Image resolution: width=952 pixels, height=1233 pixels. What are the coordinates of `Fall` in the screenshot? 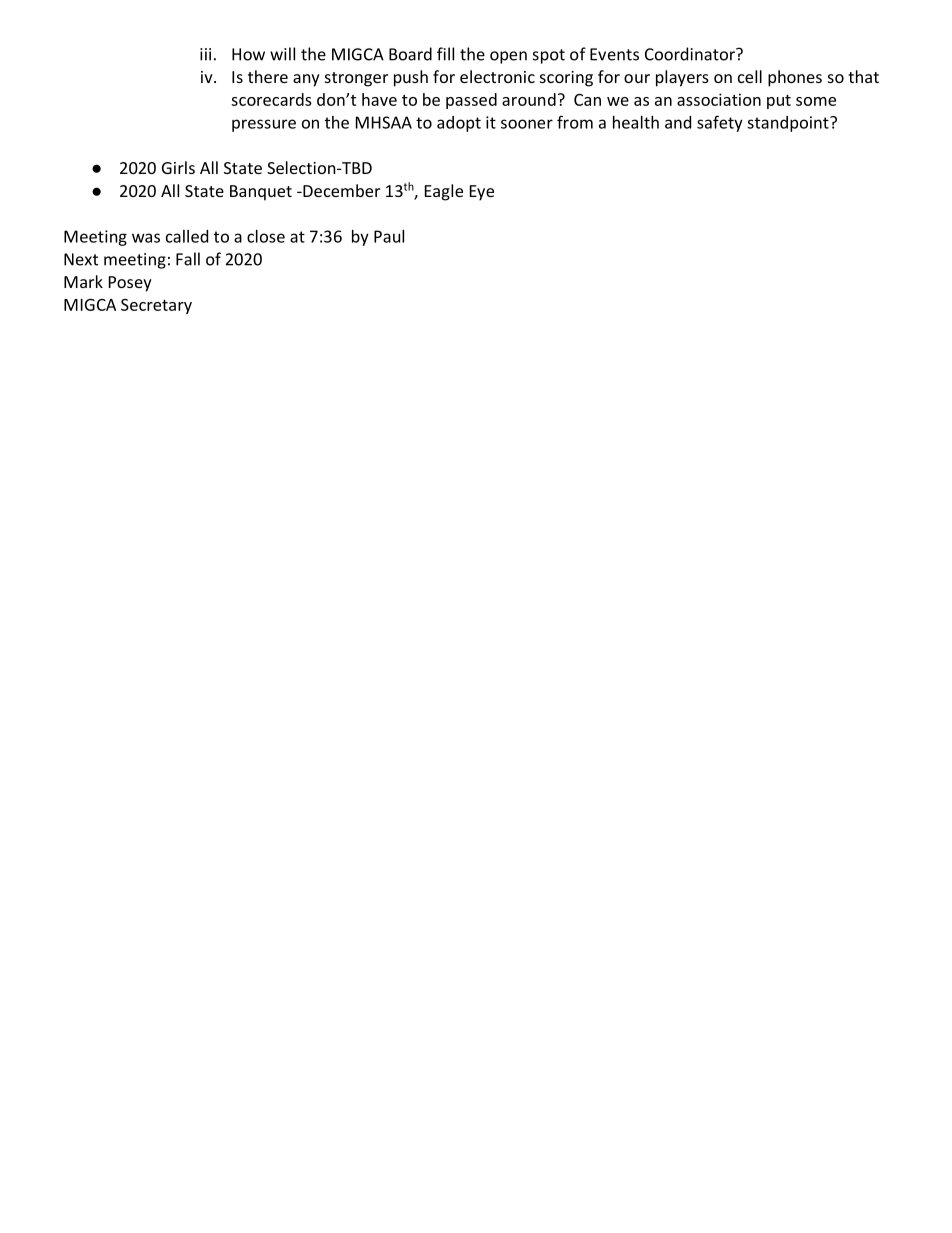 It's located at (188, 259).
